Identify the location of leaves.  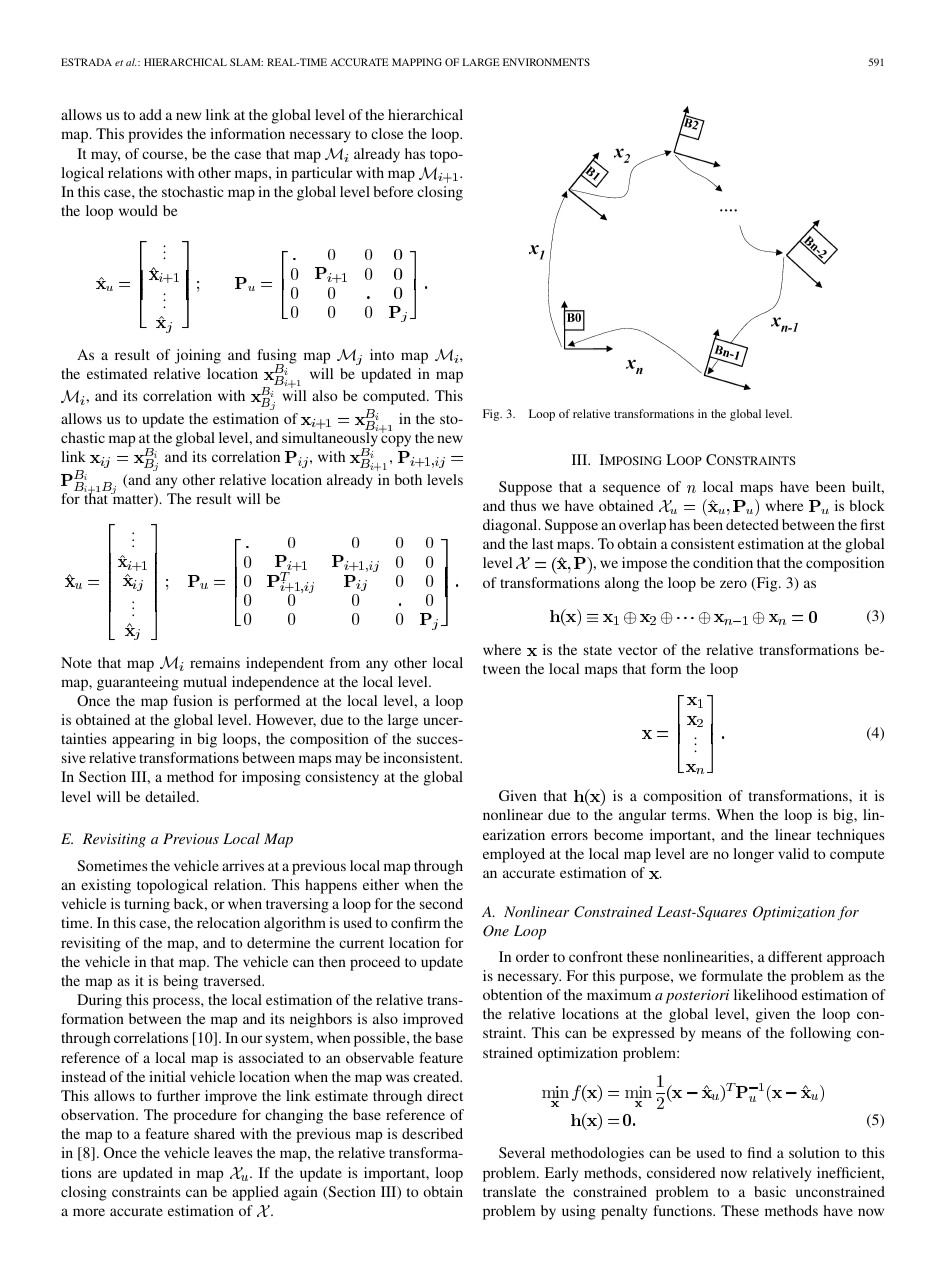
(233, 1152).
